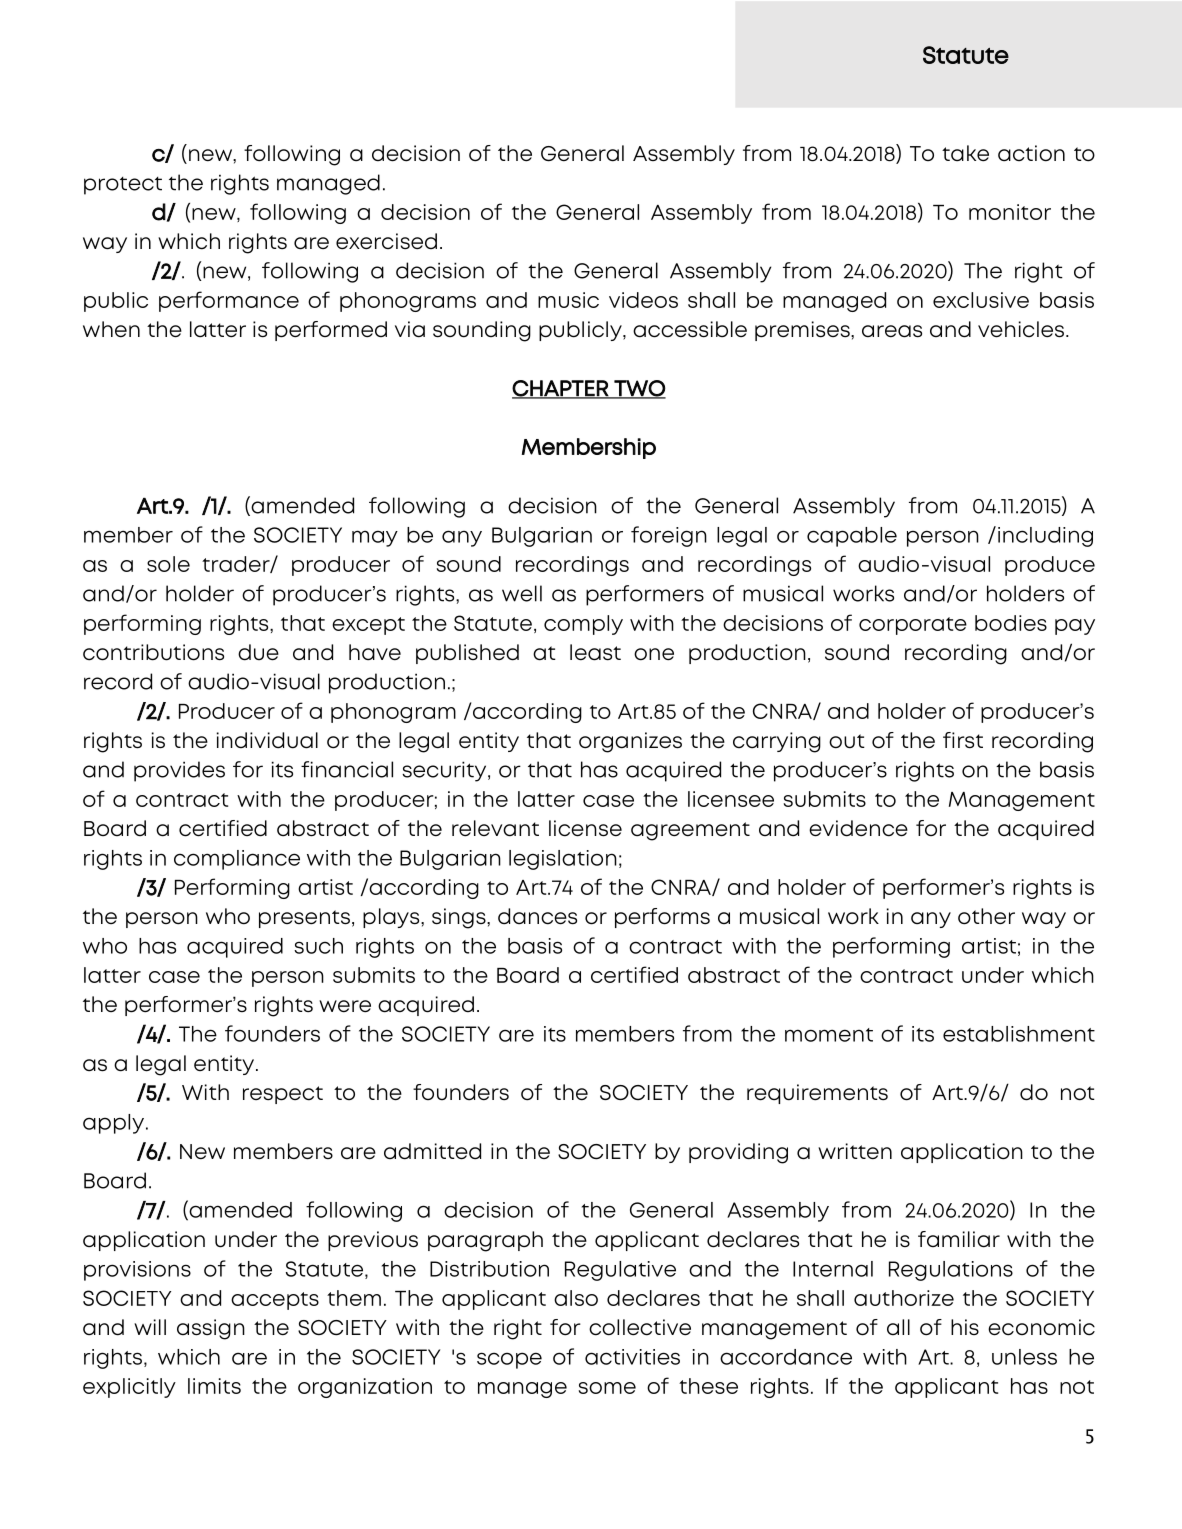  Describe the element at coordinates (179, 771) in the image. I see `provides` at that location.
